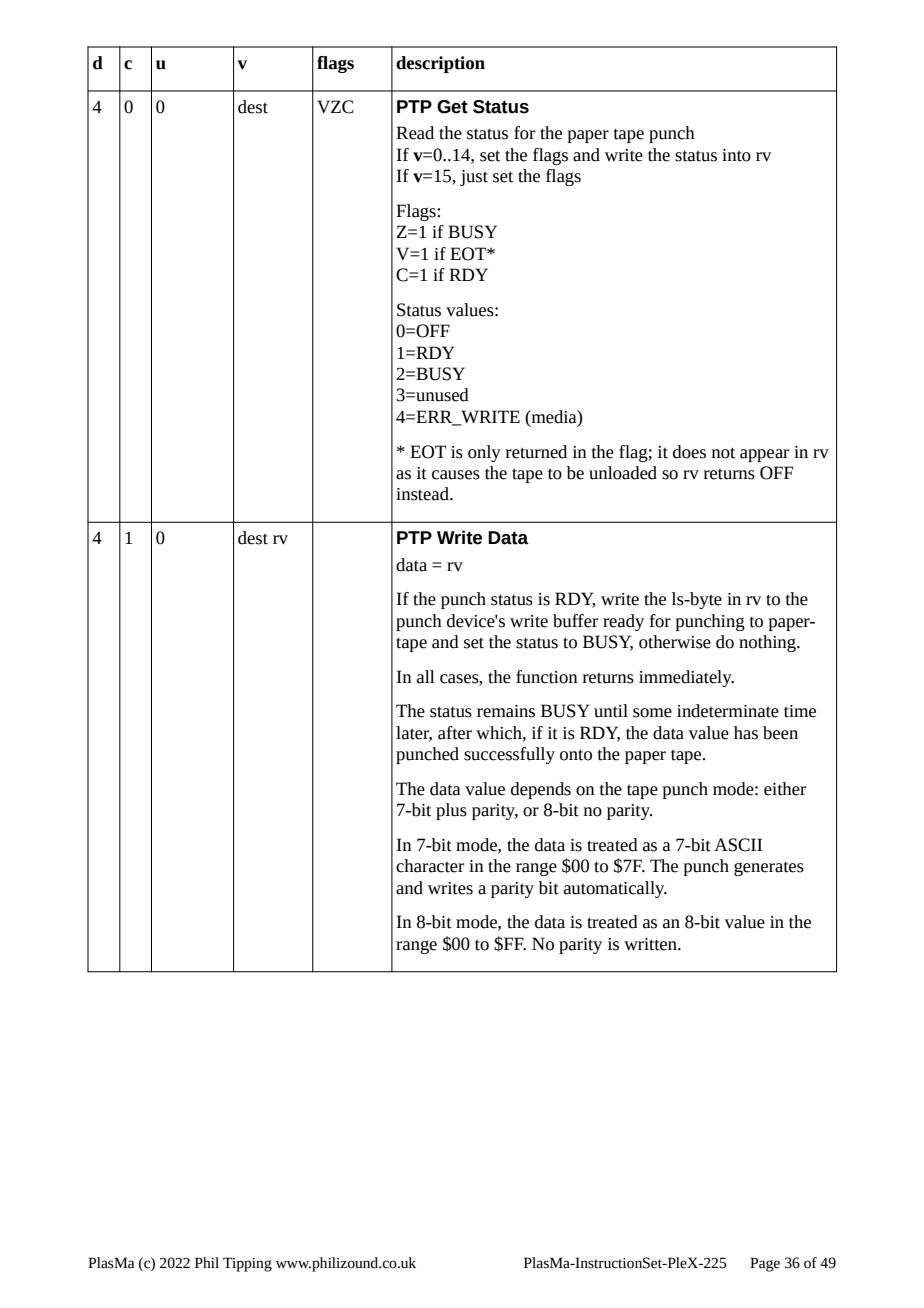 The height and width of the screenshot is (1308, 924). I want to click on description, so click(440, 64).
